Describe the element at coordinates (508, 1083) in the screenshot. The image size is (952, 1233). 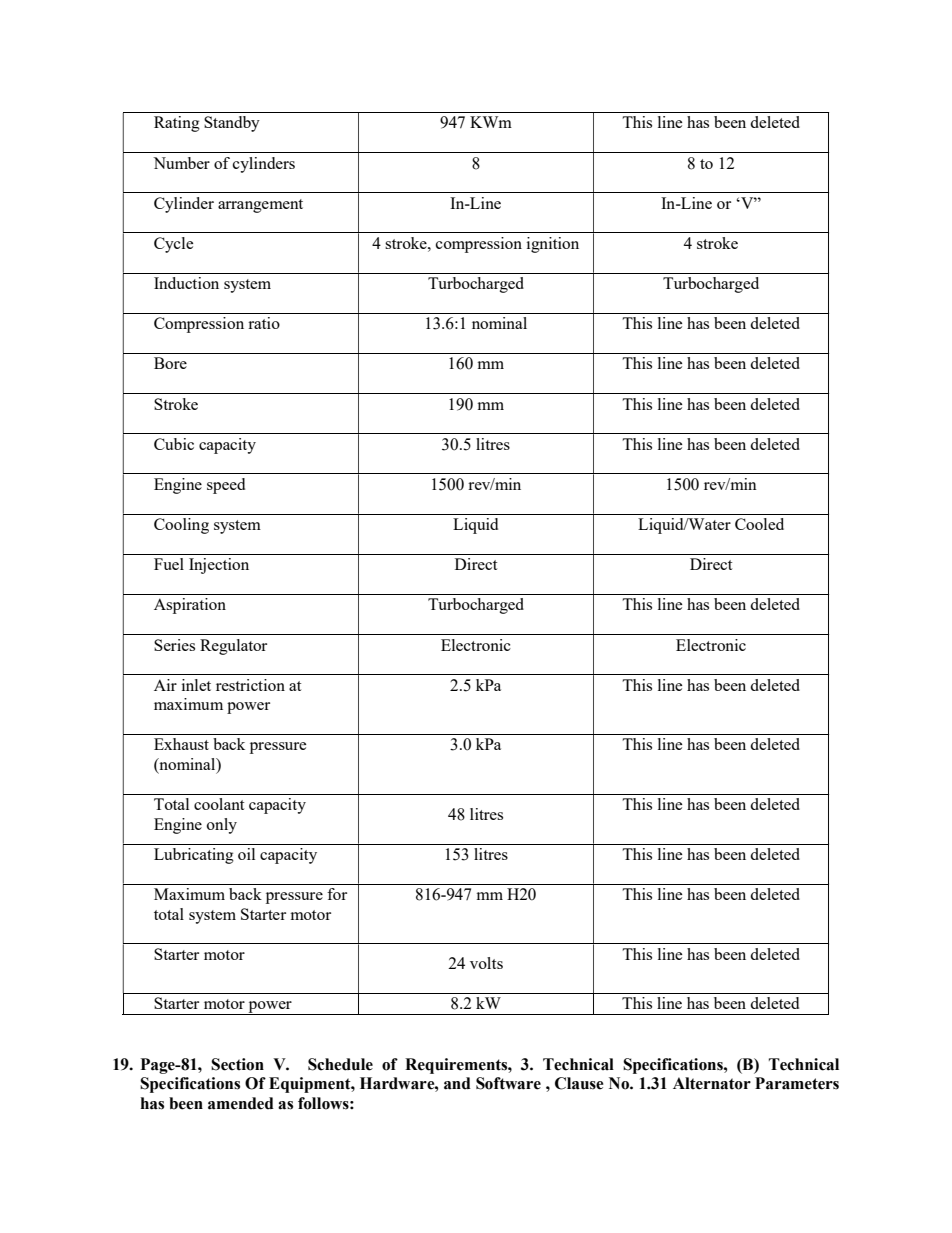
I see `Software` at that location.
